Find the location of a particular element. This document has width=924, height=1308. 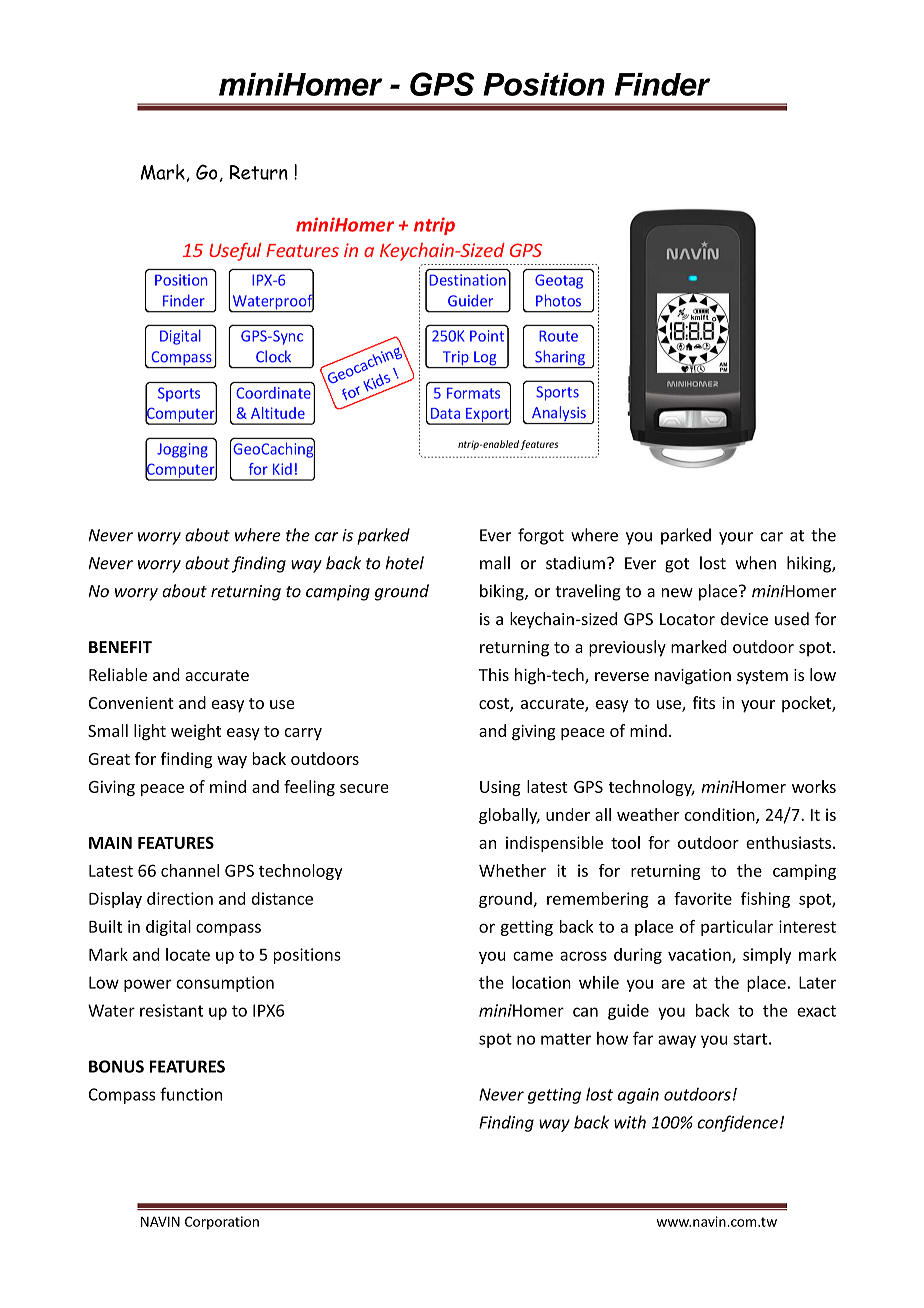

when is located at coordinates (755, 563).
